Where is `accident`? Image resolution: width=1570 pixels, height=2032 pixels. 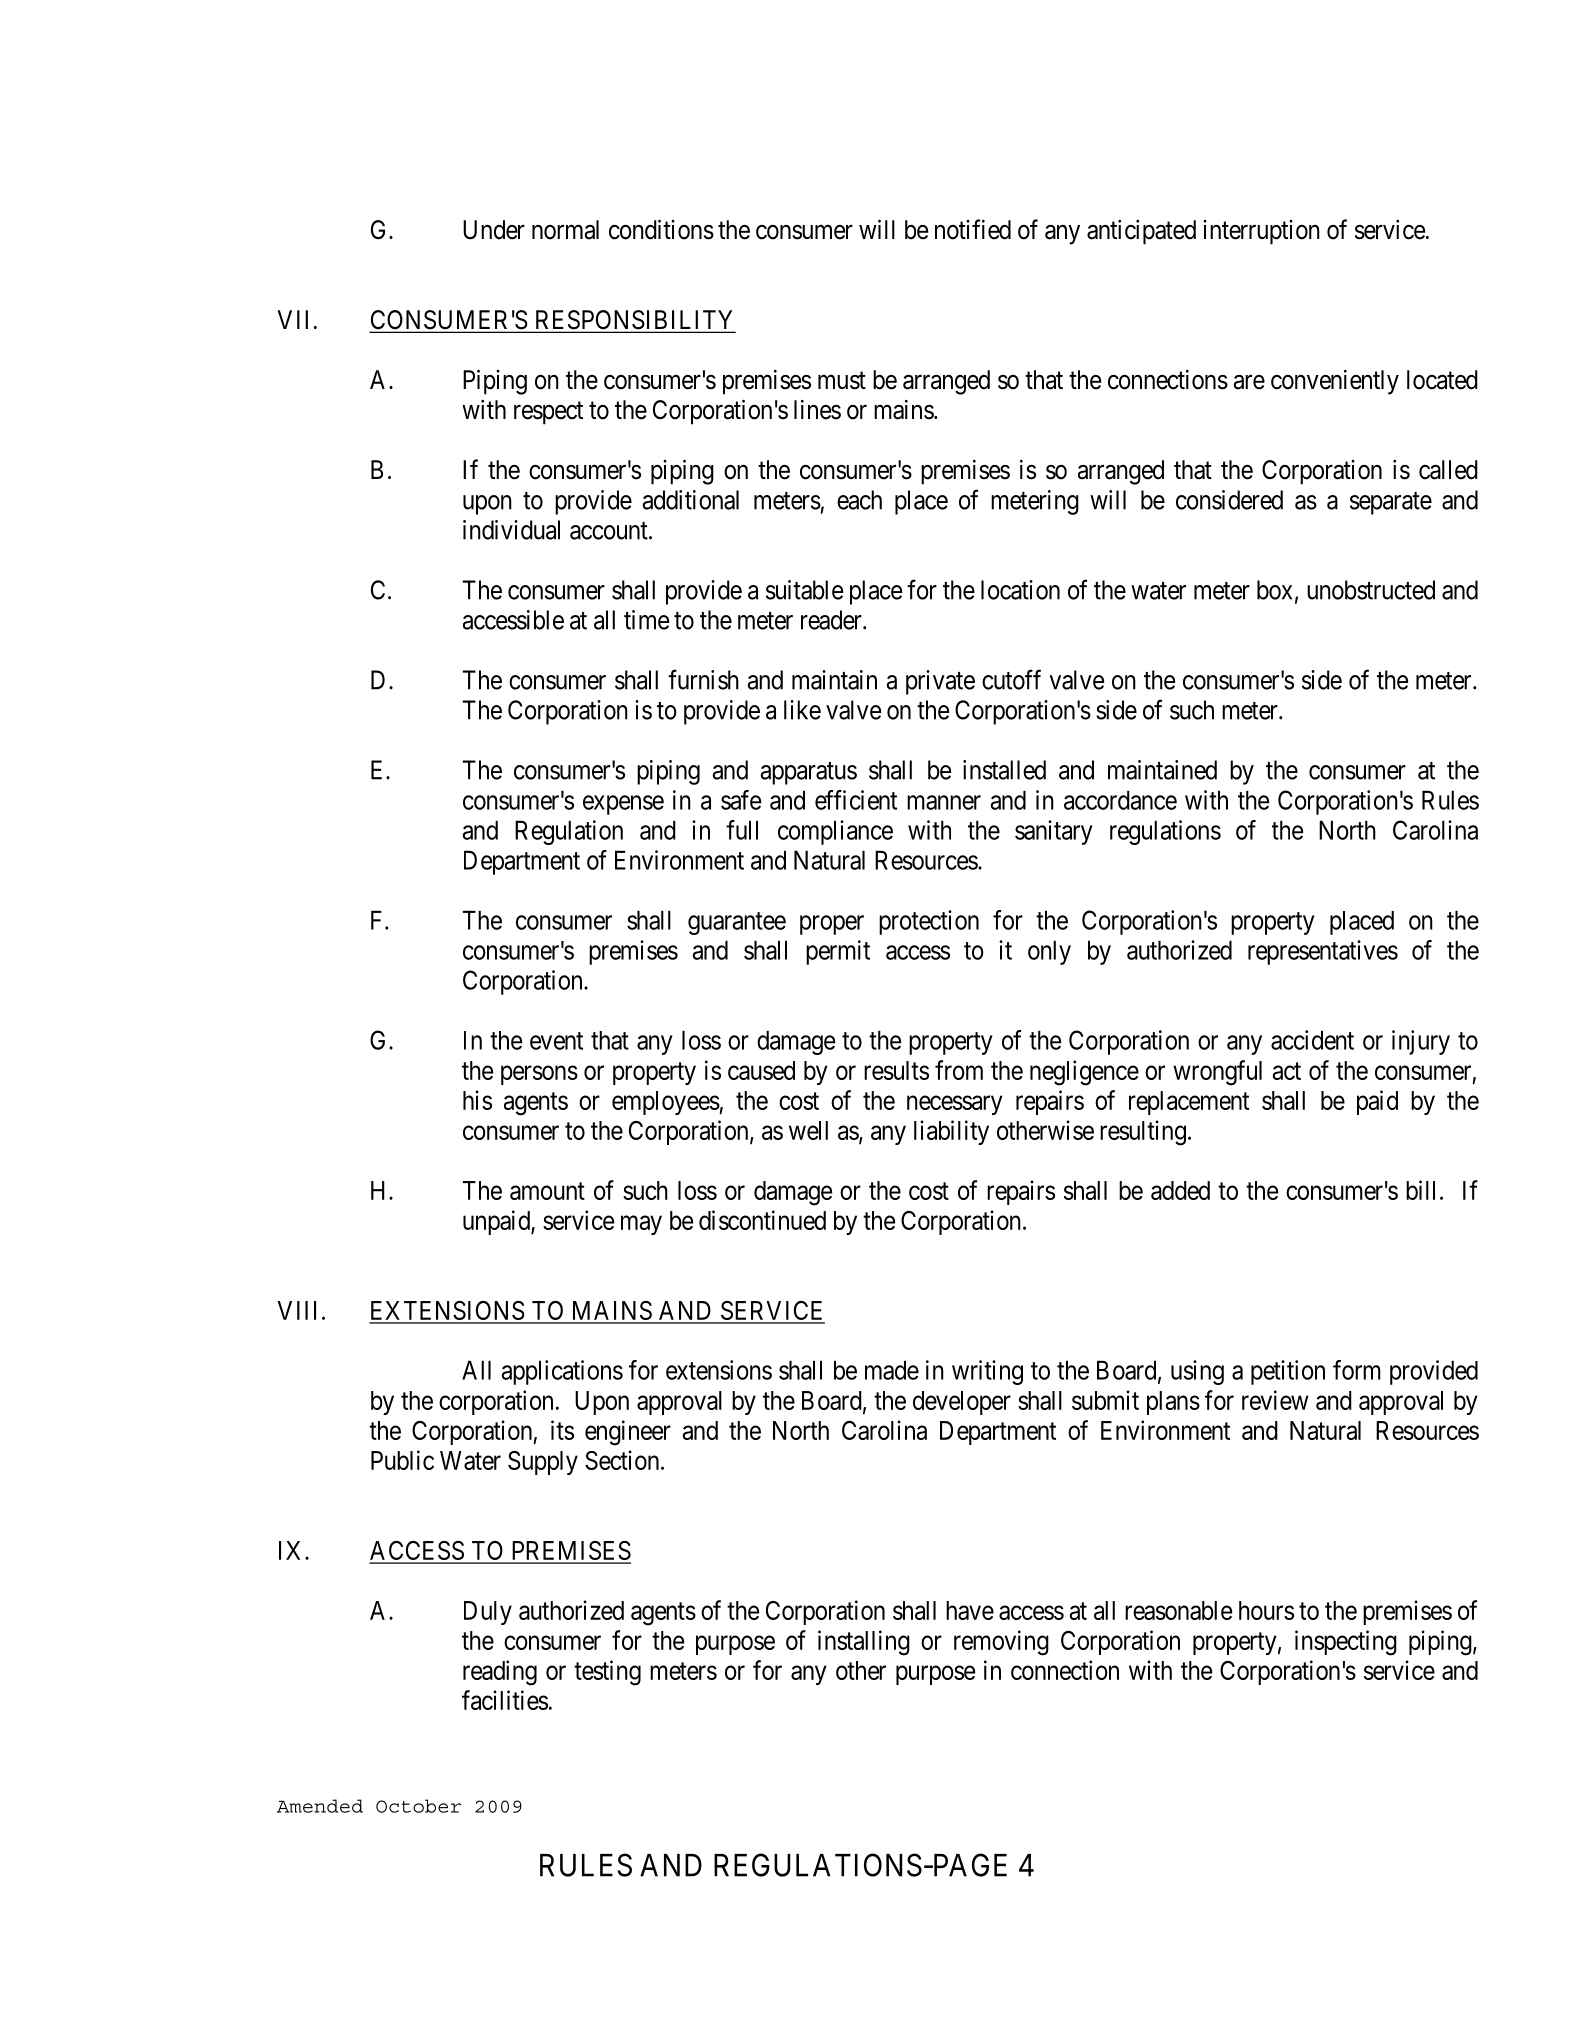 accident is located at coordinates (1312, 1040).
